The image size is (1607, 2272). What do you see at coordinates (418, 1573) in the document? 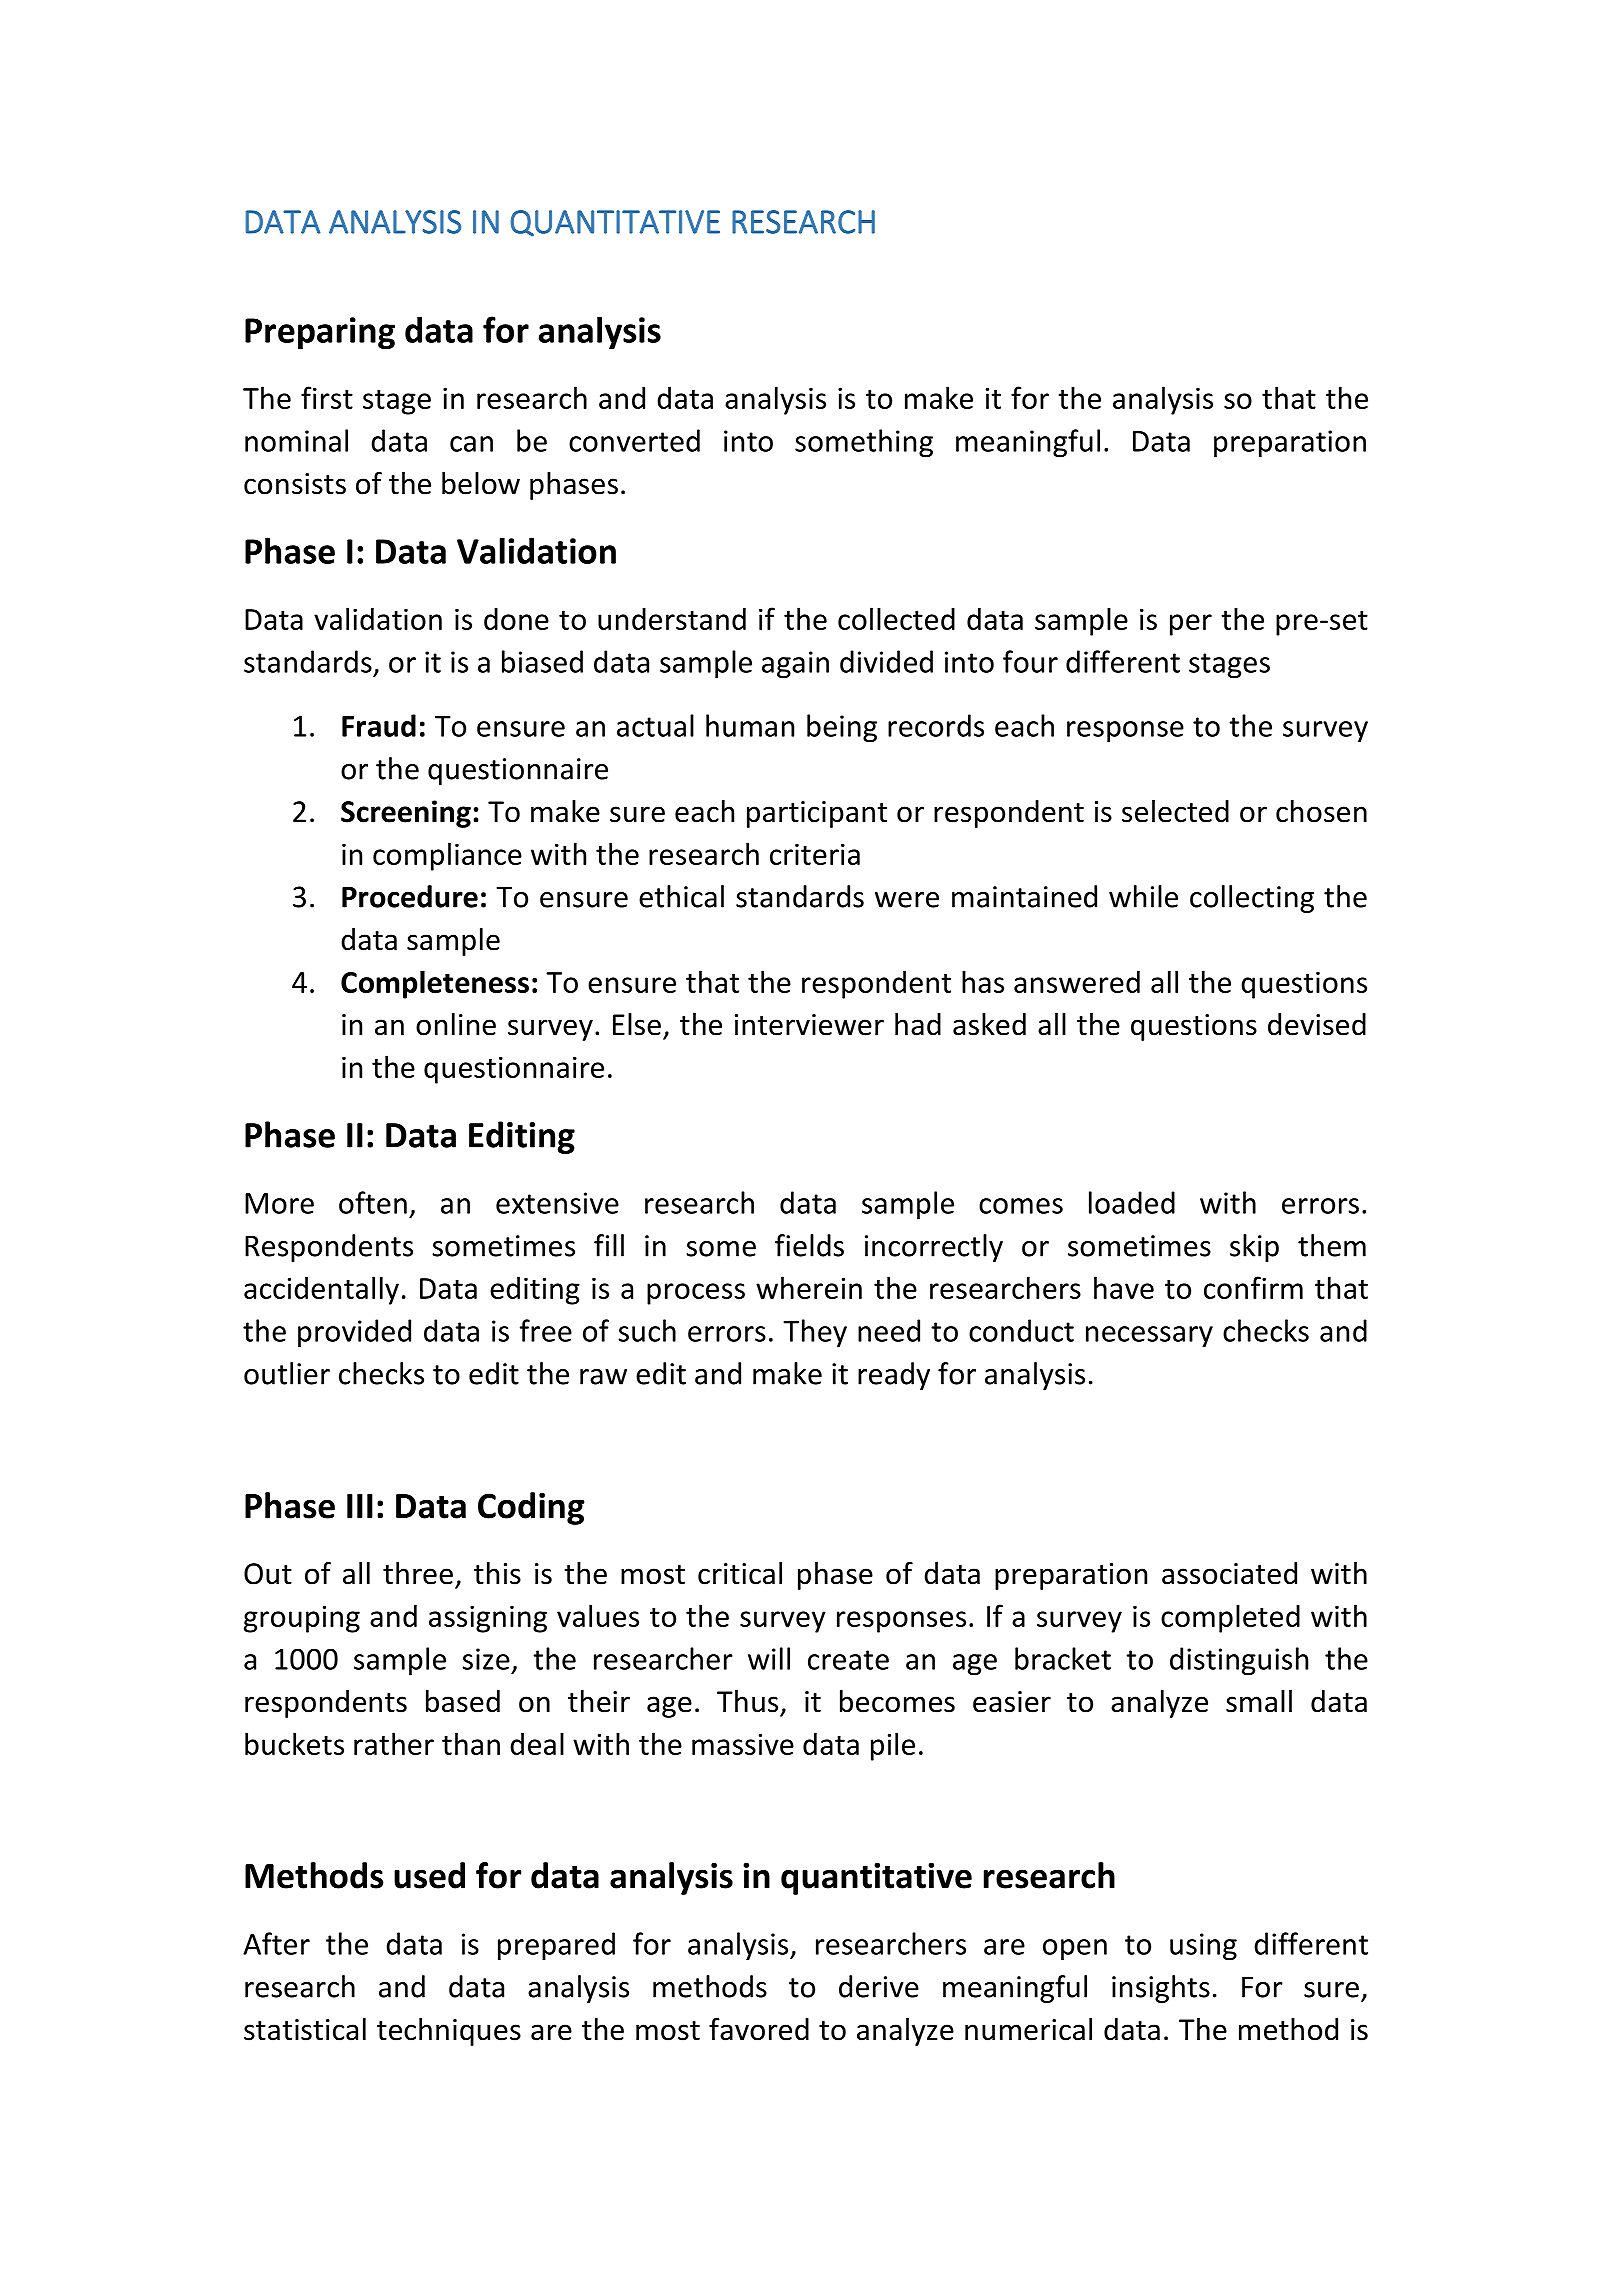
I see `three` at bounding box center [418, 1573].
